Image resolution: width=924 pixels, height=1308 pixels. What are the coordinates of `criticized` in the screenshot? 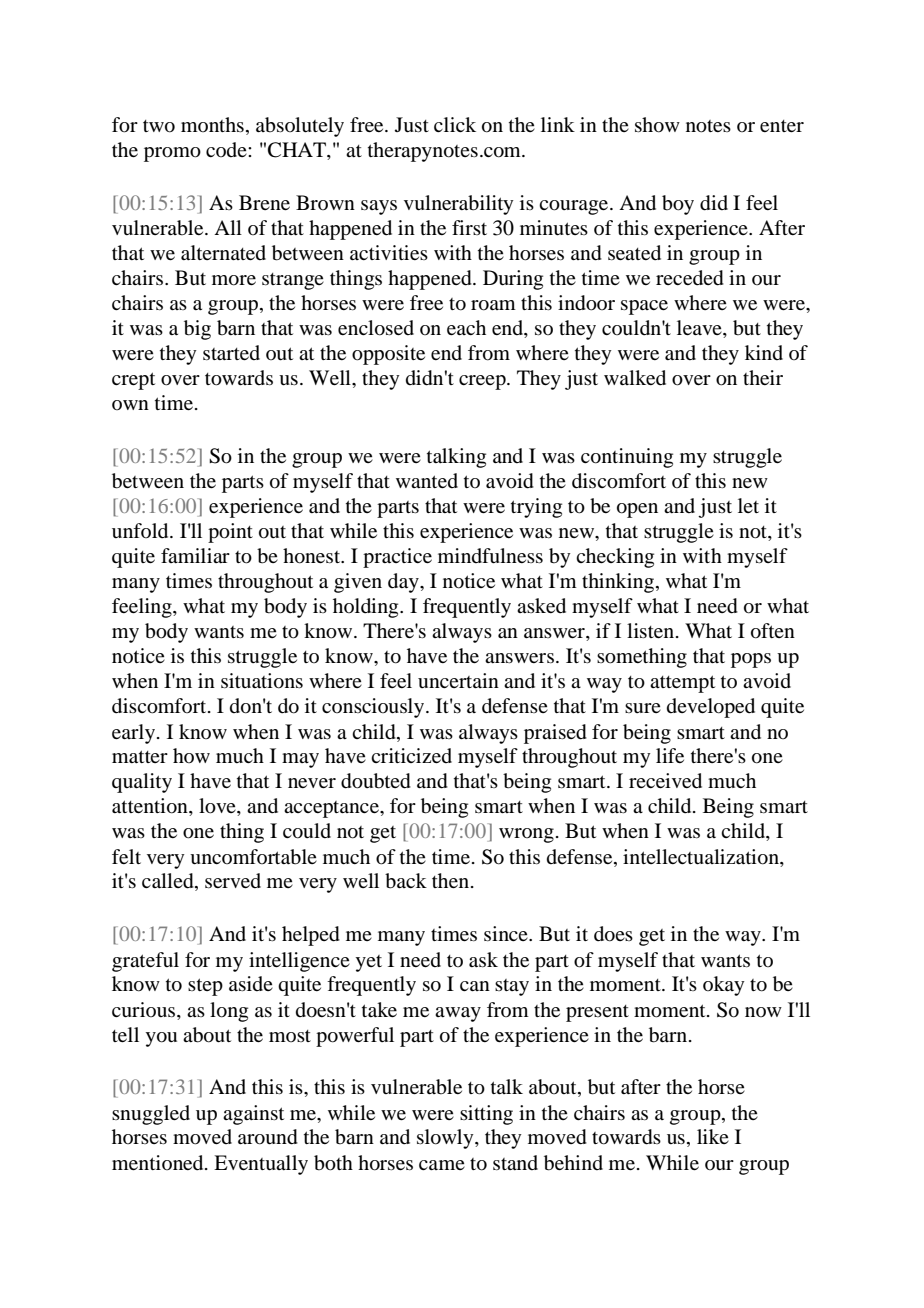 It's located at (411, 755).
